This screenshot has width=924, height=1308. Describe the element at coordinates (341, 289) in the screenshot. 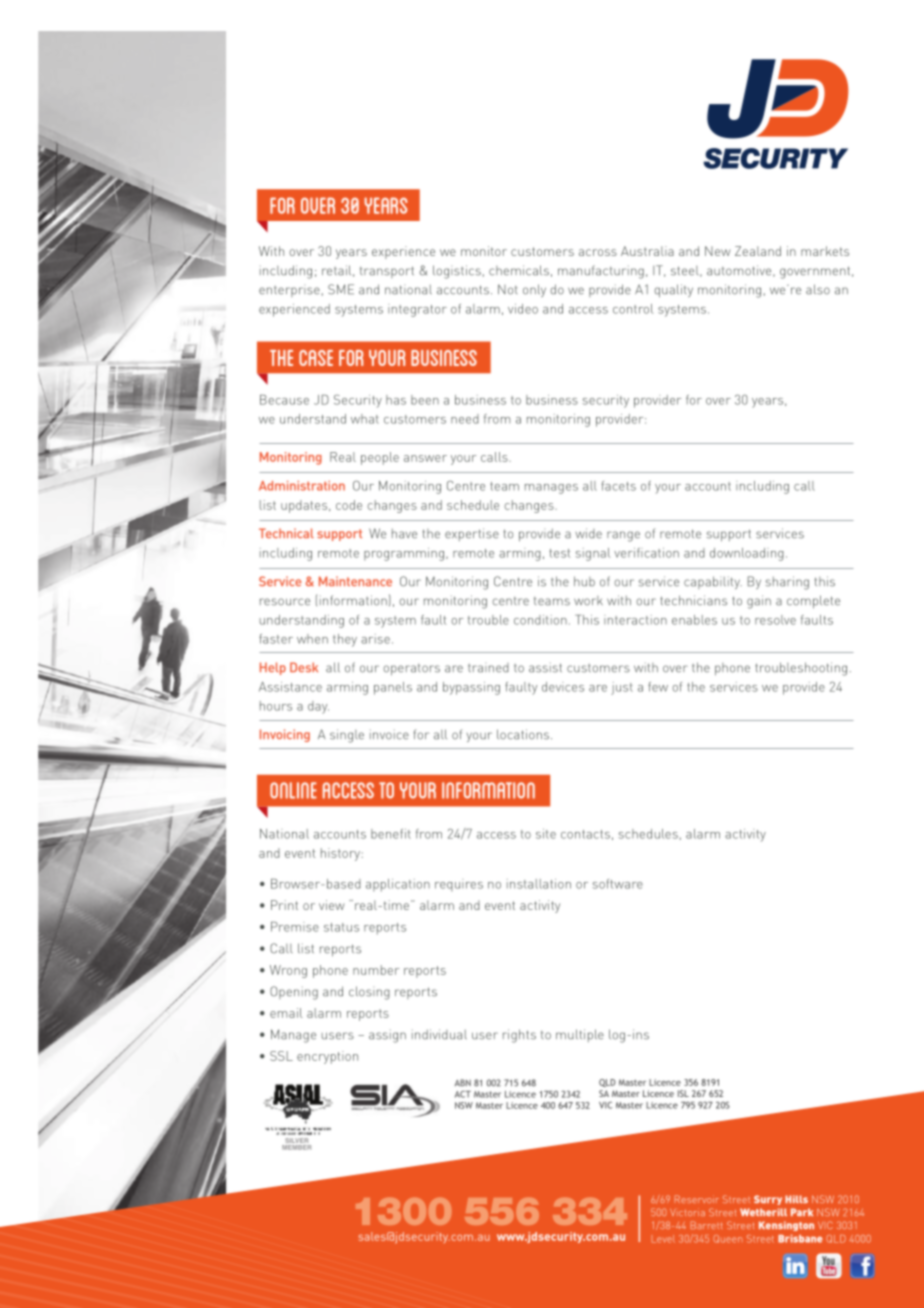

I see `SME` at that location.
